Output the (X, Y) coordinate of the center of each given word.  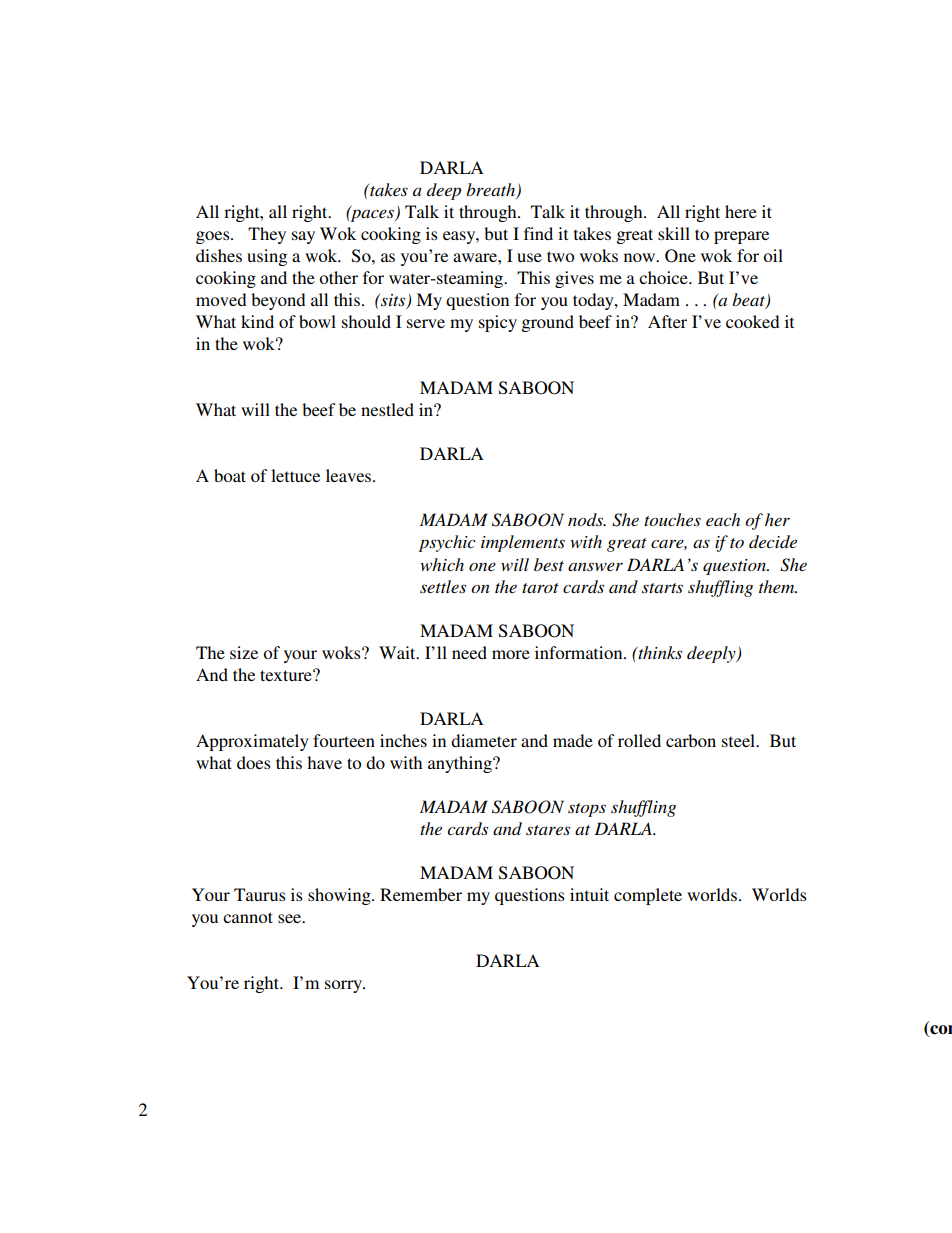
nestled (387, 409)
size (244, 652)
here (741, 211)
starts (662, 588)
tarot (540, 588)
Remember (421, 894)
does (254, 762)
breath (491, 190)
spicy (498, 323)
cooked (752, 321)
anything (461, 764)
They (267, 235)
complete (648, 896)
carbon (691, 740)
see (291, 918)
